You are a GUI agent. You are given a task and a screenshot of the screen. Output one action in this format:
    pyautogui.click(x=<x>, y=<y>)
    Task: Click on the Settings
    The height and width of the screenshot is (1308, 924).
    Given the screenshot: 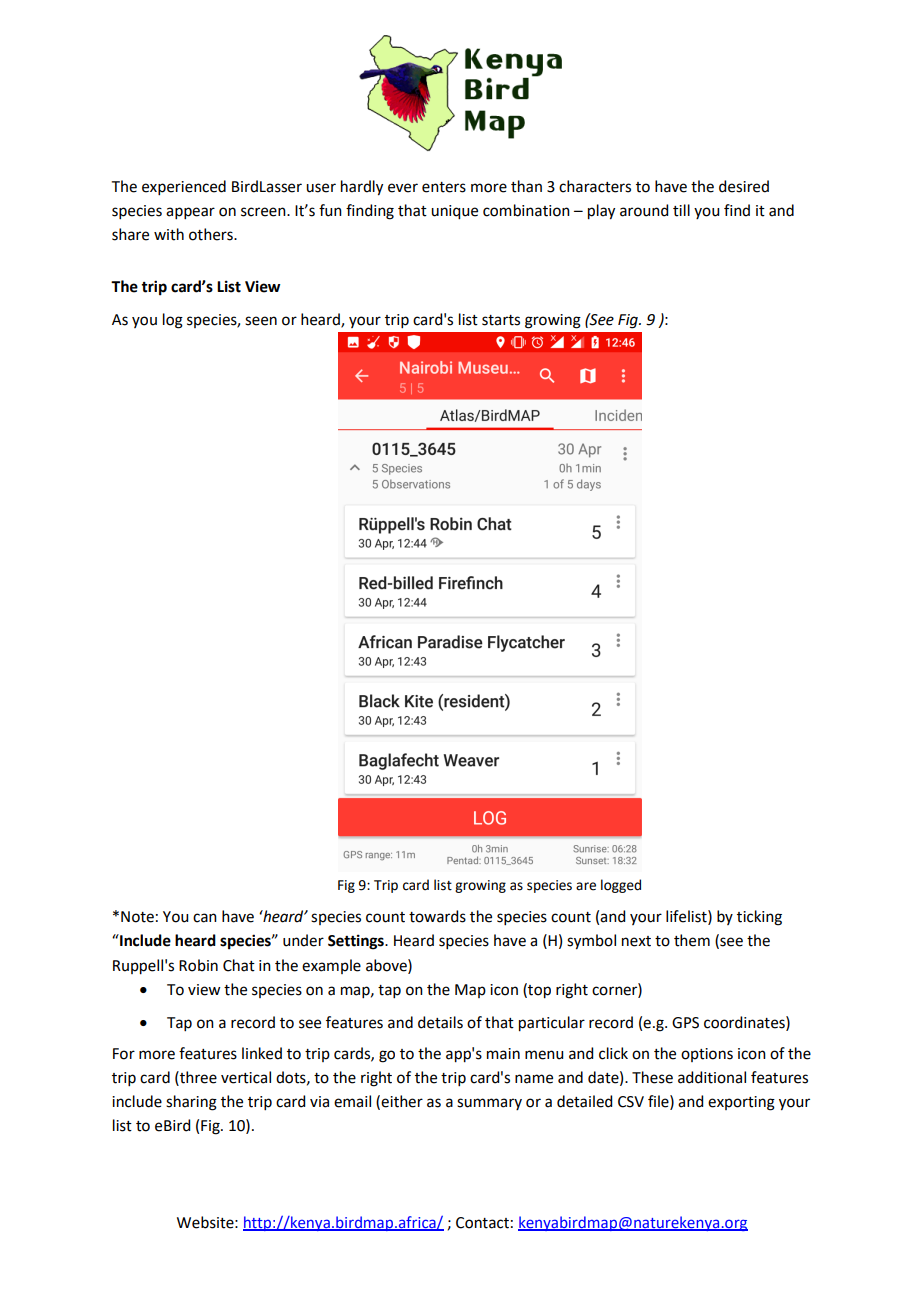 What is the action you would take?
    pyautogui.click(x=357, y=942)
